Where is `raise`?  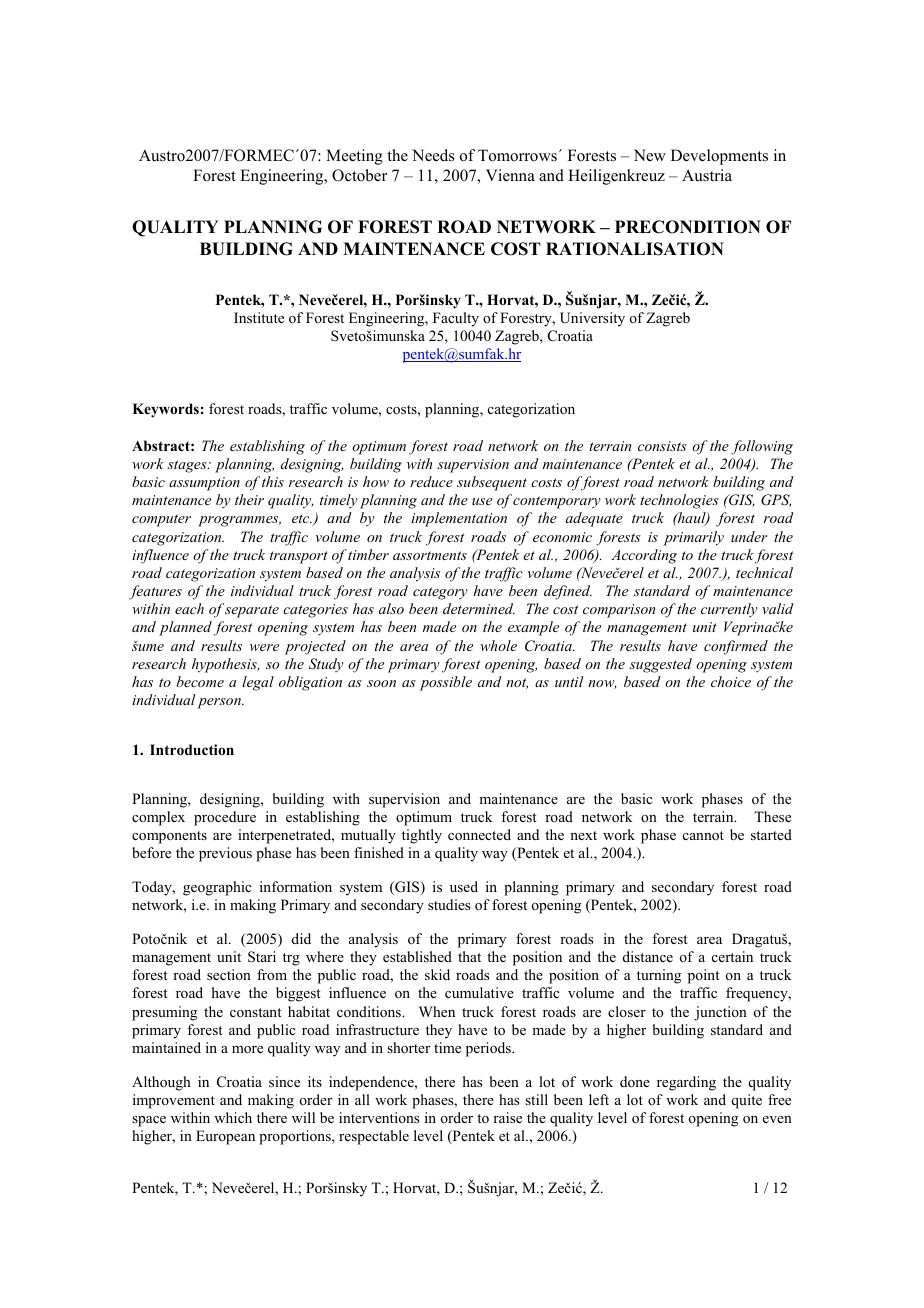
raise is located at coordinates (507, 1117).
